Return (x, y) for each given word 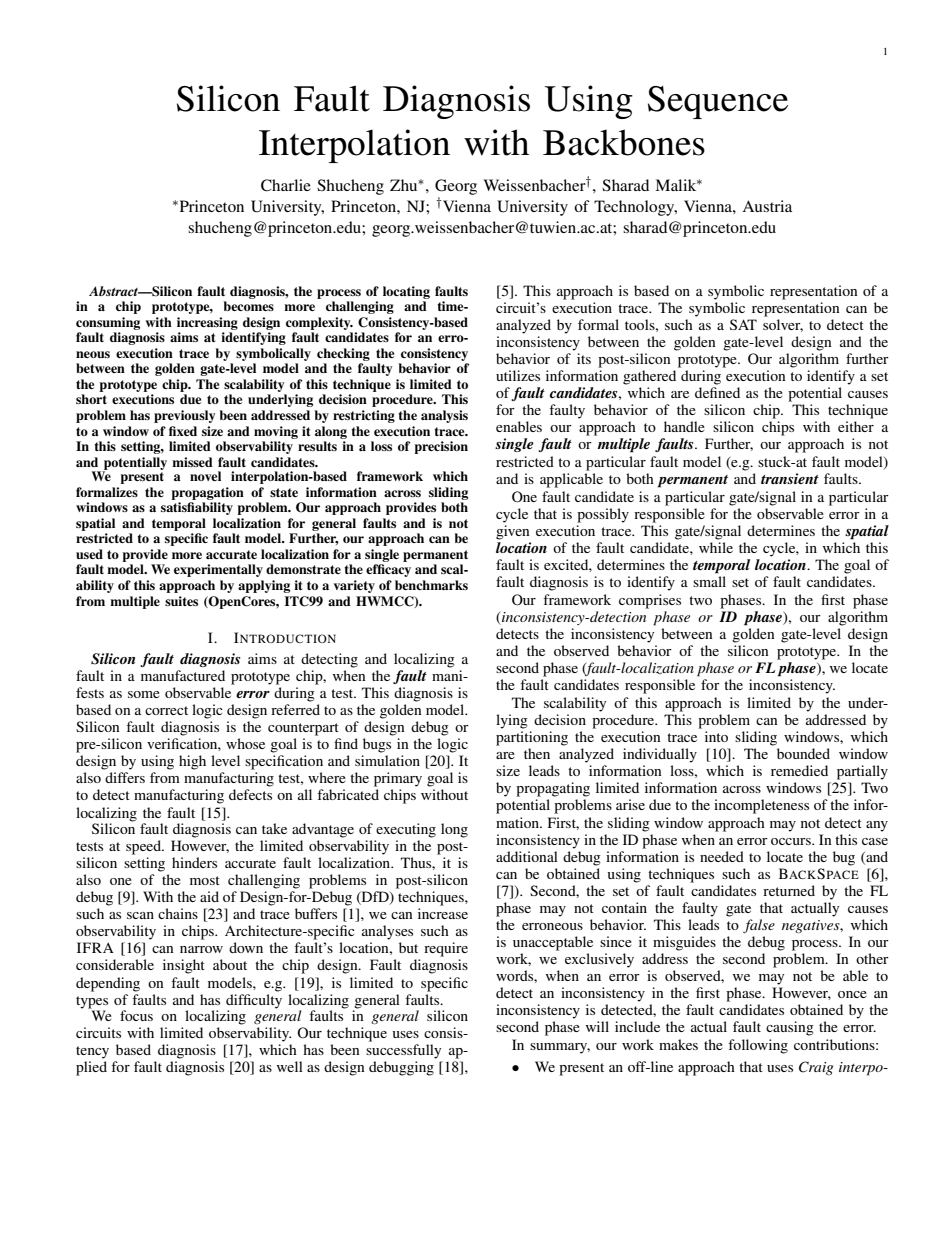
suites (181, 601)
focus (136, 1015)
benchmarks (431, 585)
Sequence (718, 102)
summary (560, 1048)
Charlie (286, 185)
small (709, 581)
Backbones (624, 142)
